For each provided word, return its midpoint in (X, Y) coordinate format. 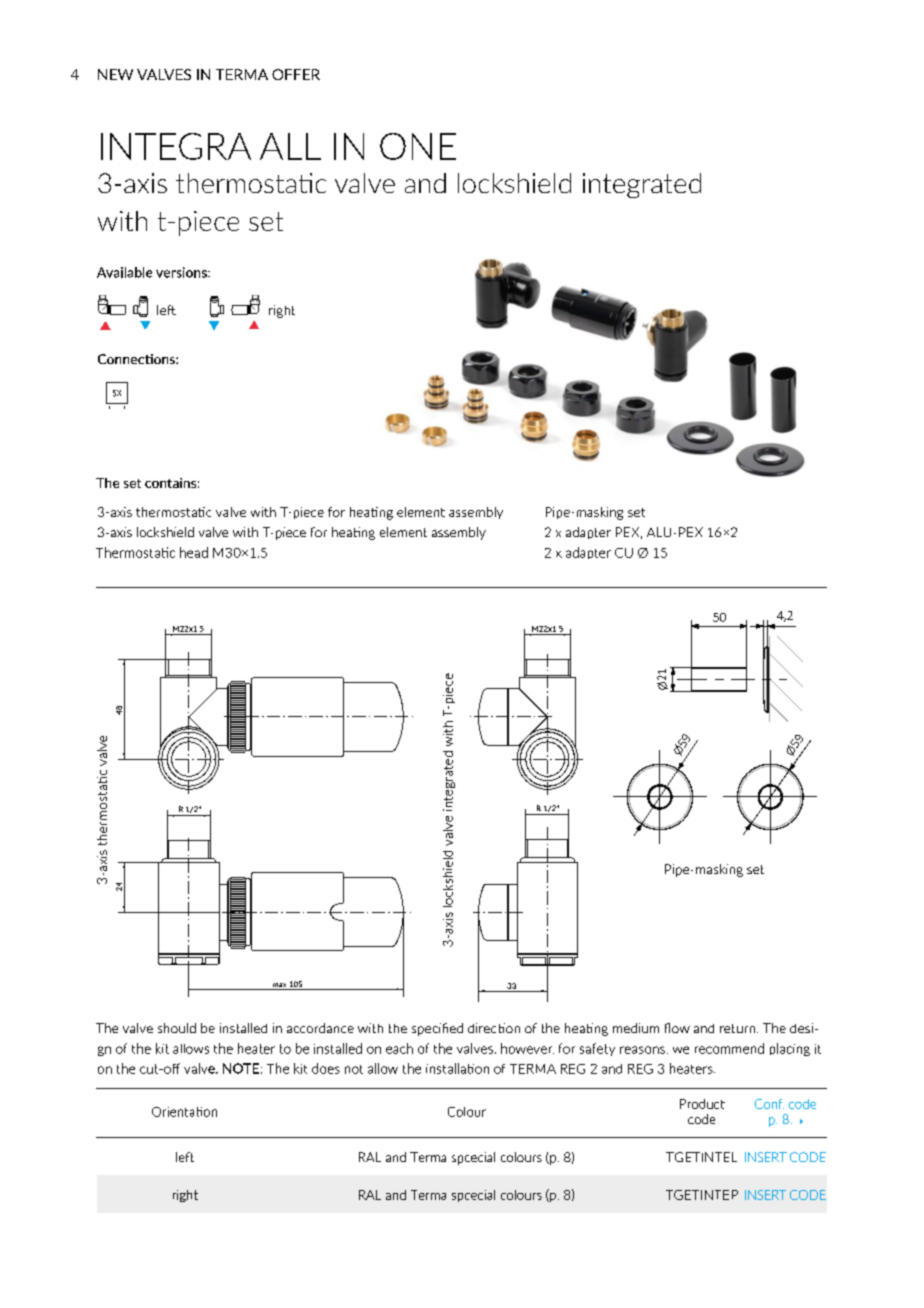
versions (182, 272)
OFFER (296, 74)
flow (677, 1028)
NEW (115, 74)
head (194, 552)
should (177, 1028)
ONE (418, 146)
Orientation (184, 1112)
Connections (137, 359)
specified (437, 1029)
